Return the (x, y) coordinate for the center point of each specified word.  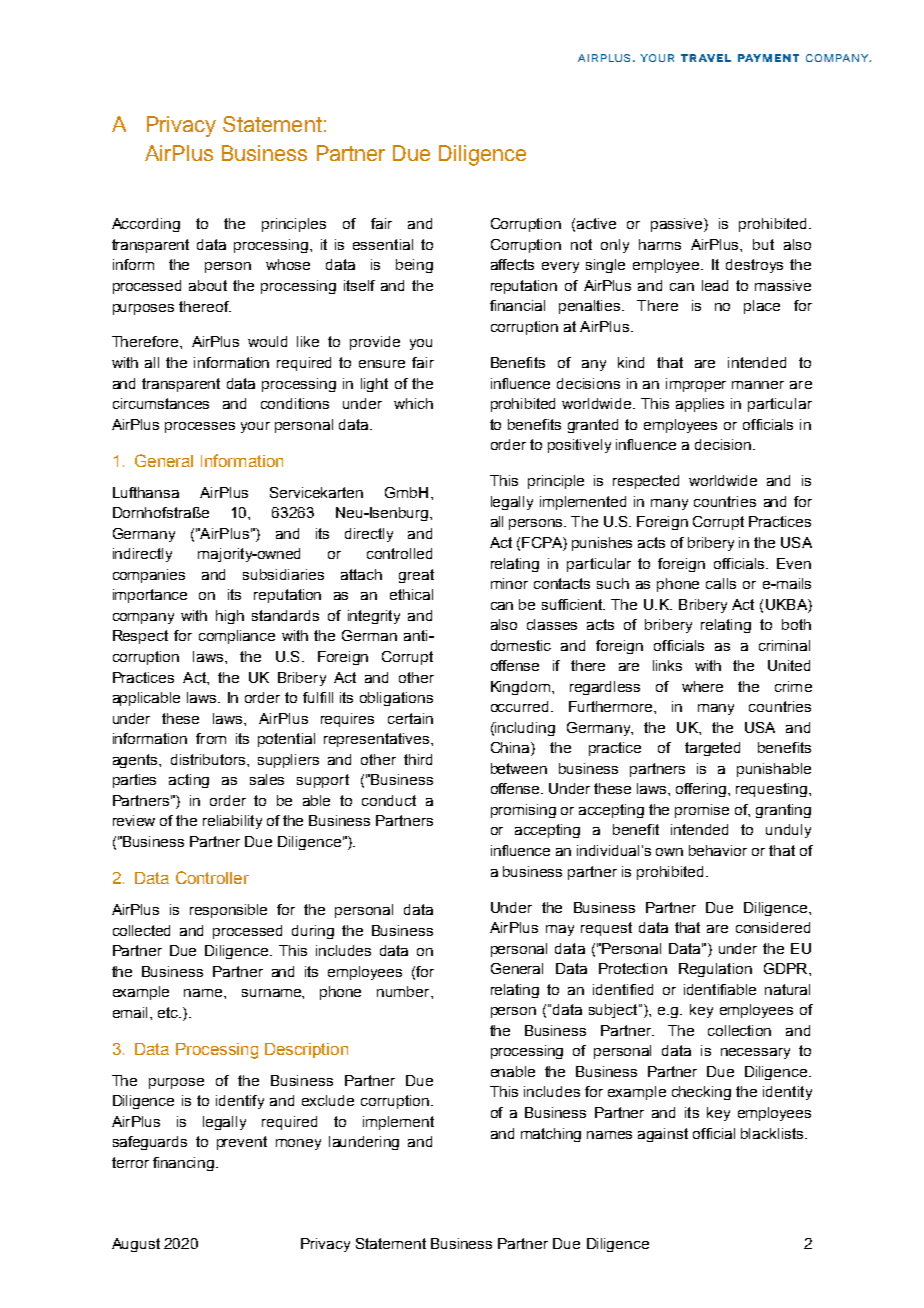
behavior (718, 850)
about (208, 285)
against (663, 1135)
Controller (212, 877)
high (230, 617)
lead (715, 285)
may (560, 930)
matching (551, 1135)
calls (721, 583)
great (416, 576)
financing (185, 1164)
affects (512, 264)
